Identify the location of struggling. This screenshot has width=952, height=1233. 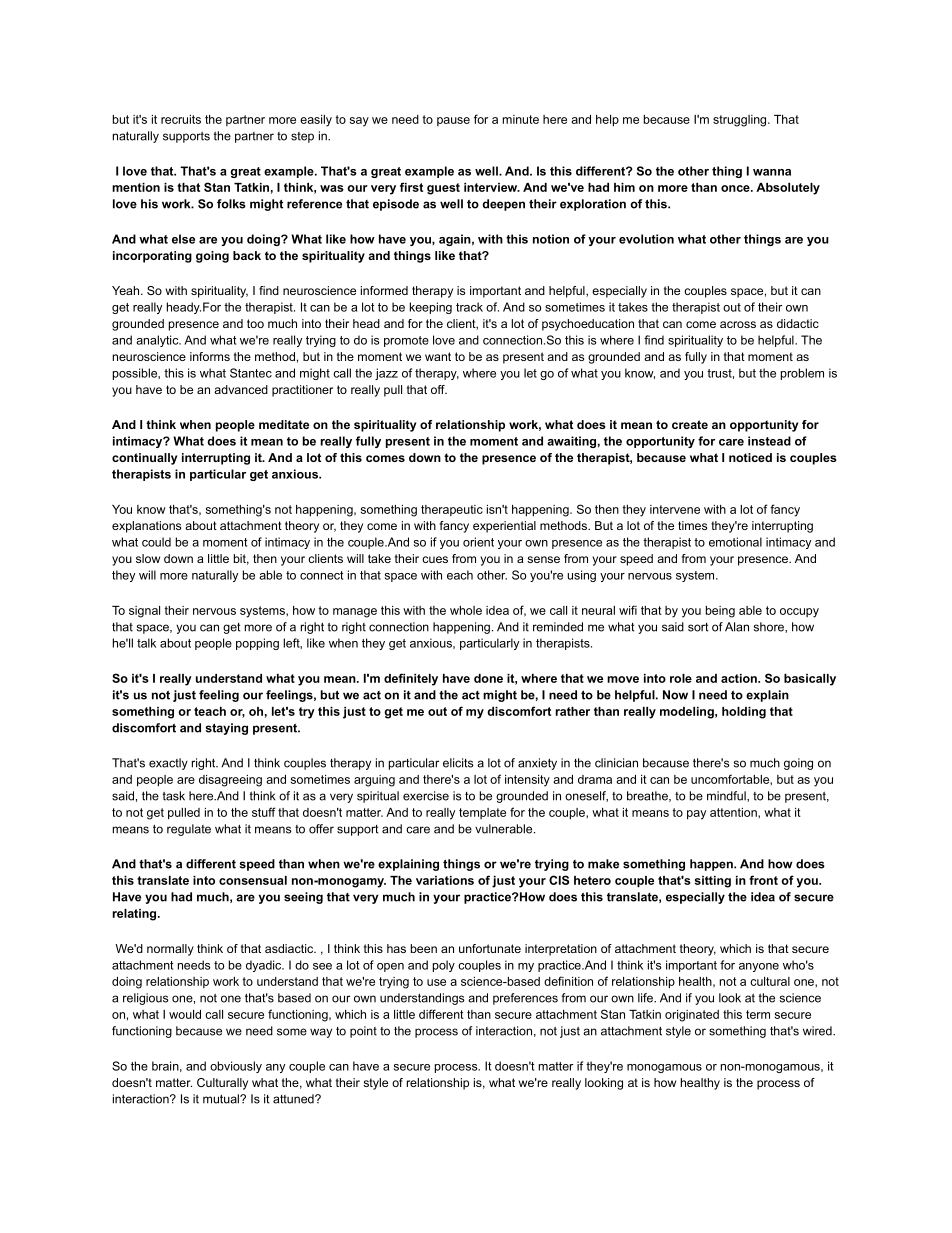
(741, 121).
